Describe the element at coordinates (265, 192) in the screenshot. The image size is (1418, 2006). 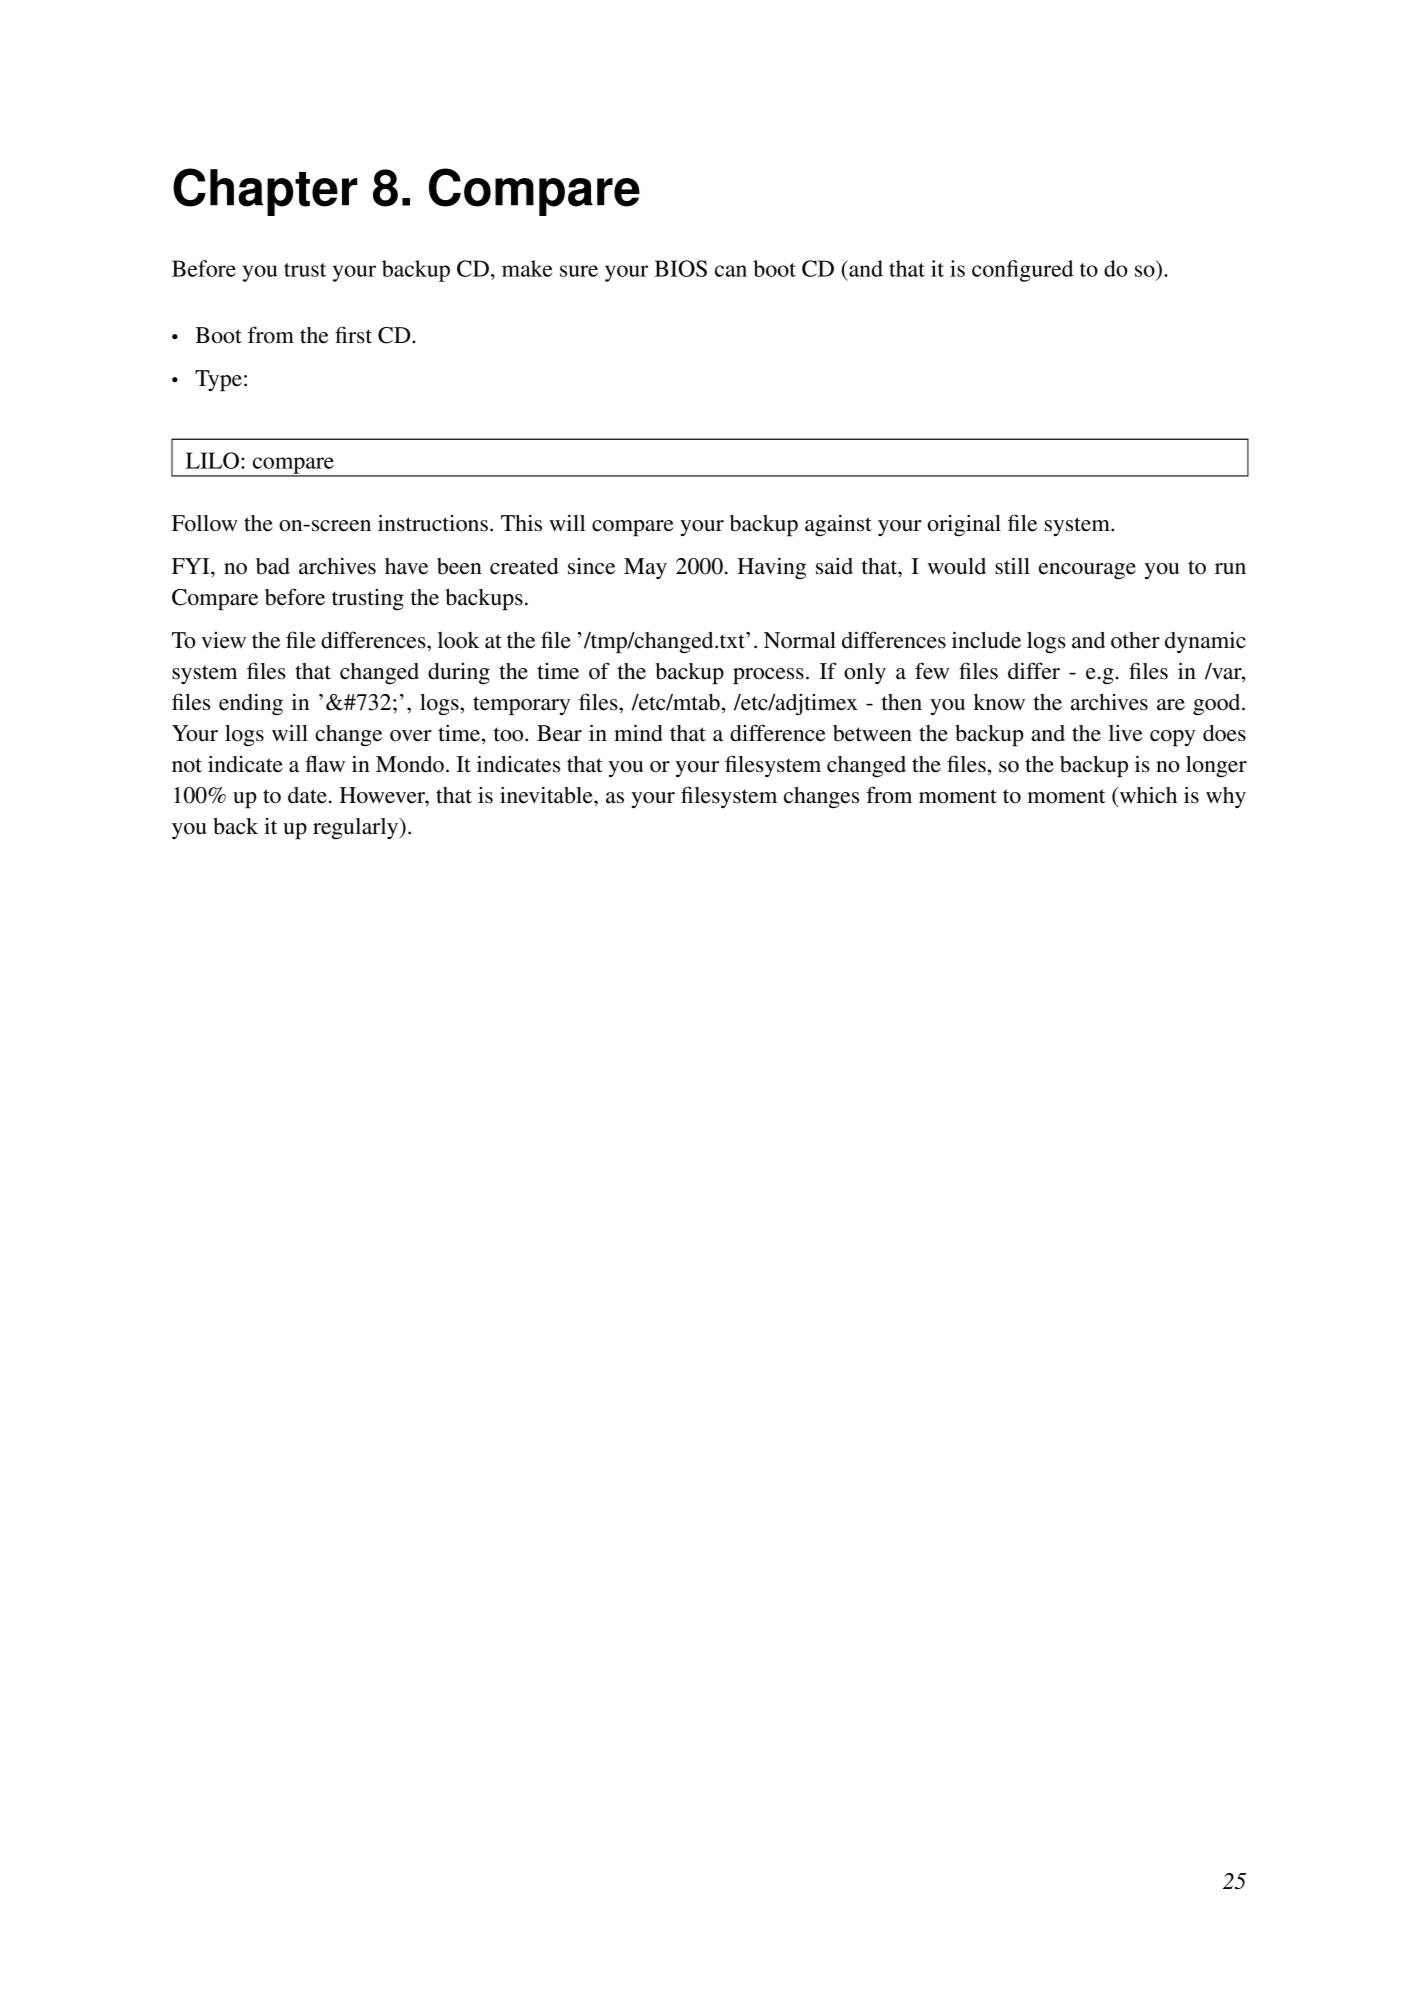
I see `Chapter` at that location.
